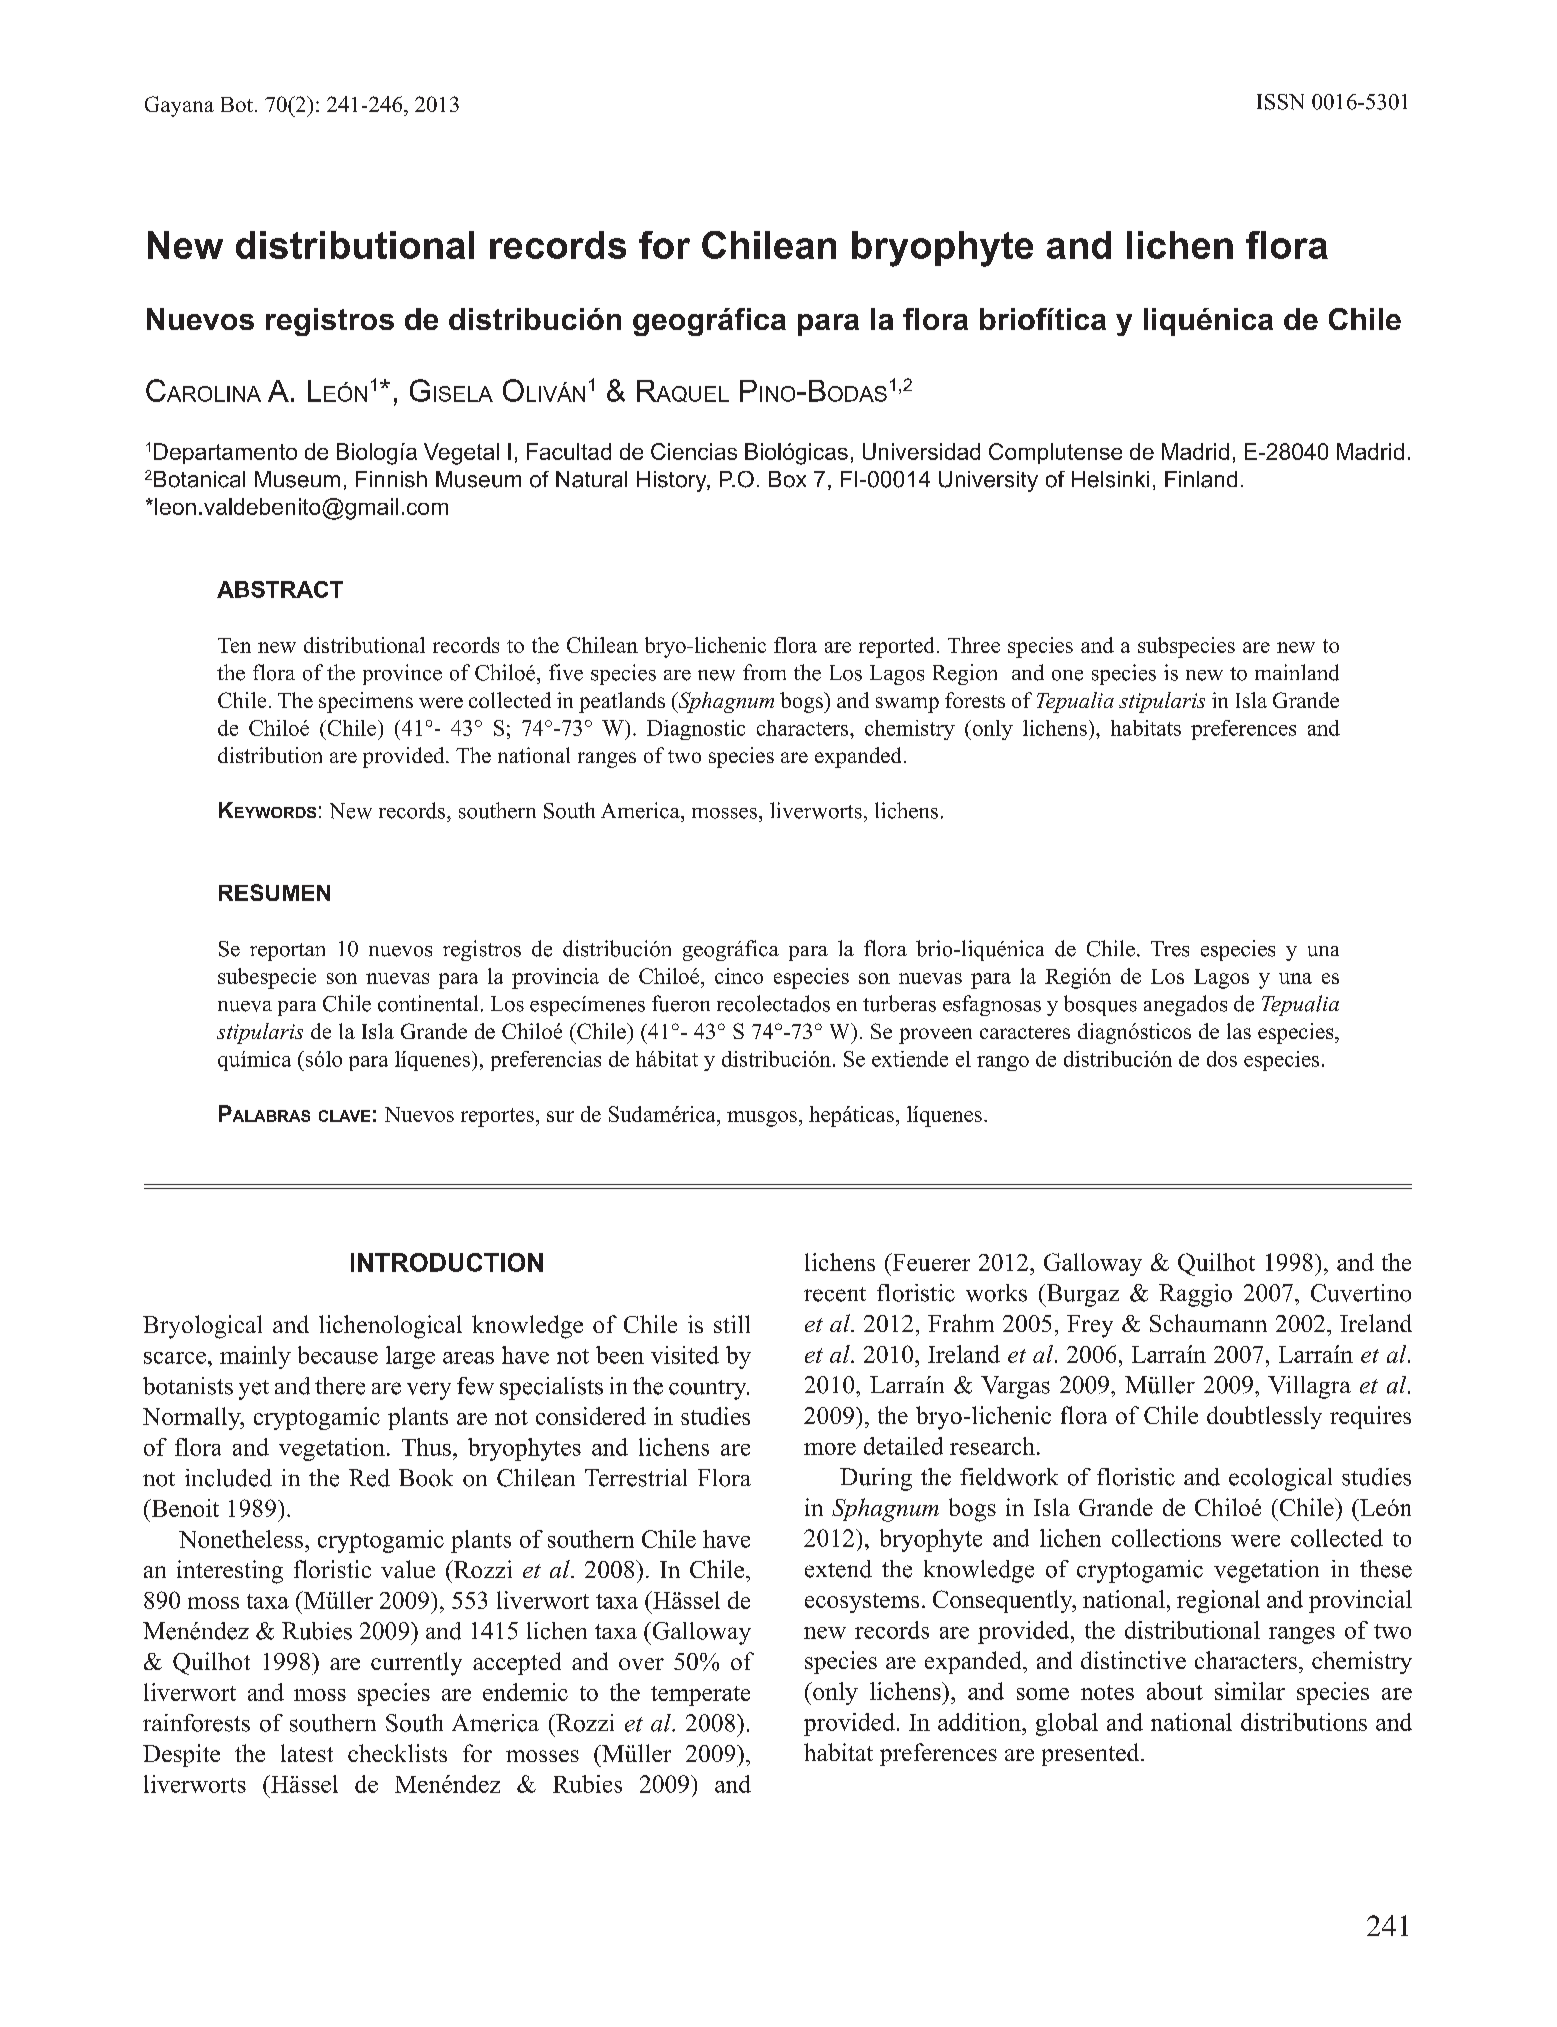  I want to click on ISSN, so click(1280, 102).
